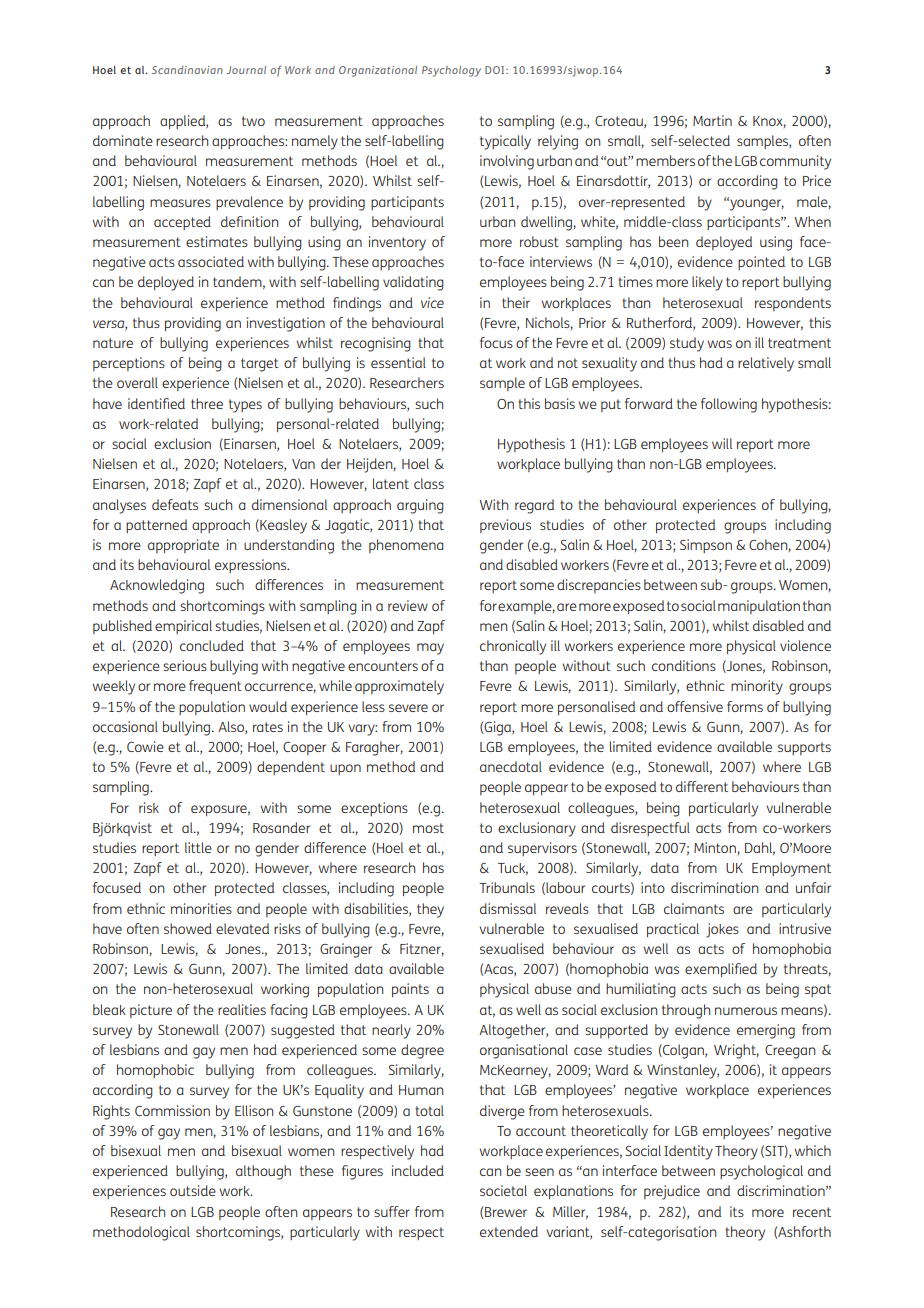 This screenshot has height=1308, width=924. Describe the element at coordinates (712, 120) in the screenshot. I see `Martin` at that location.
